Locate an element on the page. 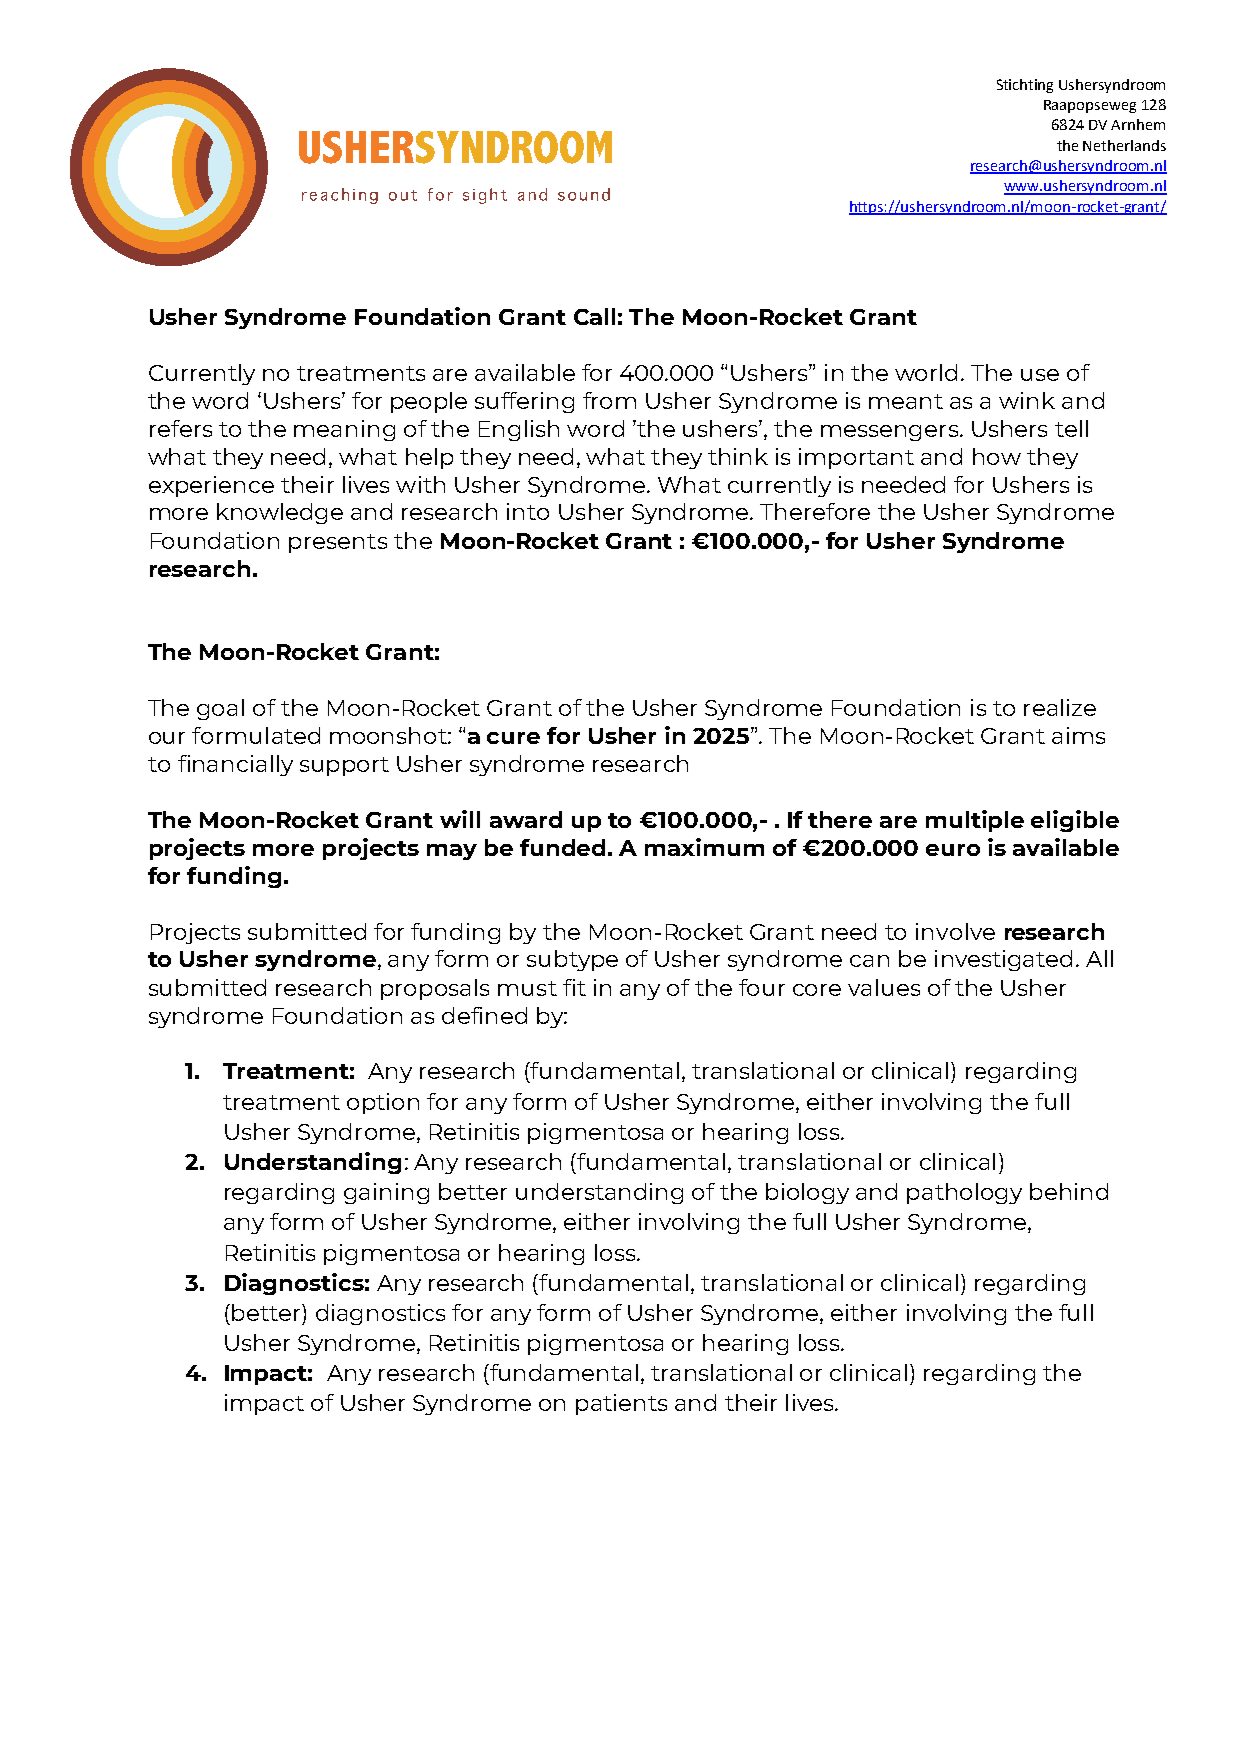  people is located at coordinates (429, 402).
